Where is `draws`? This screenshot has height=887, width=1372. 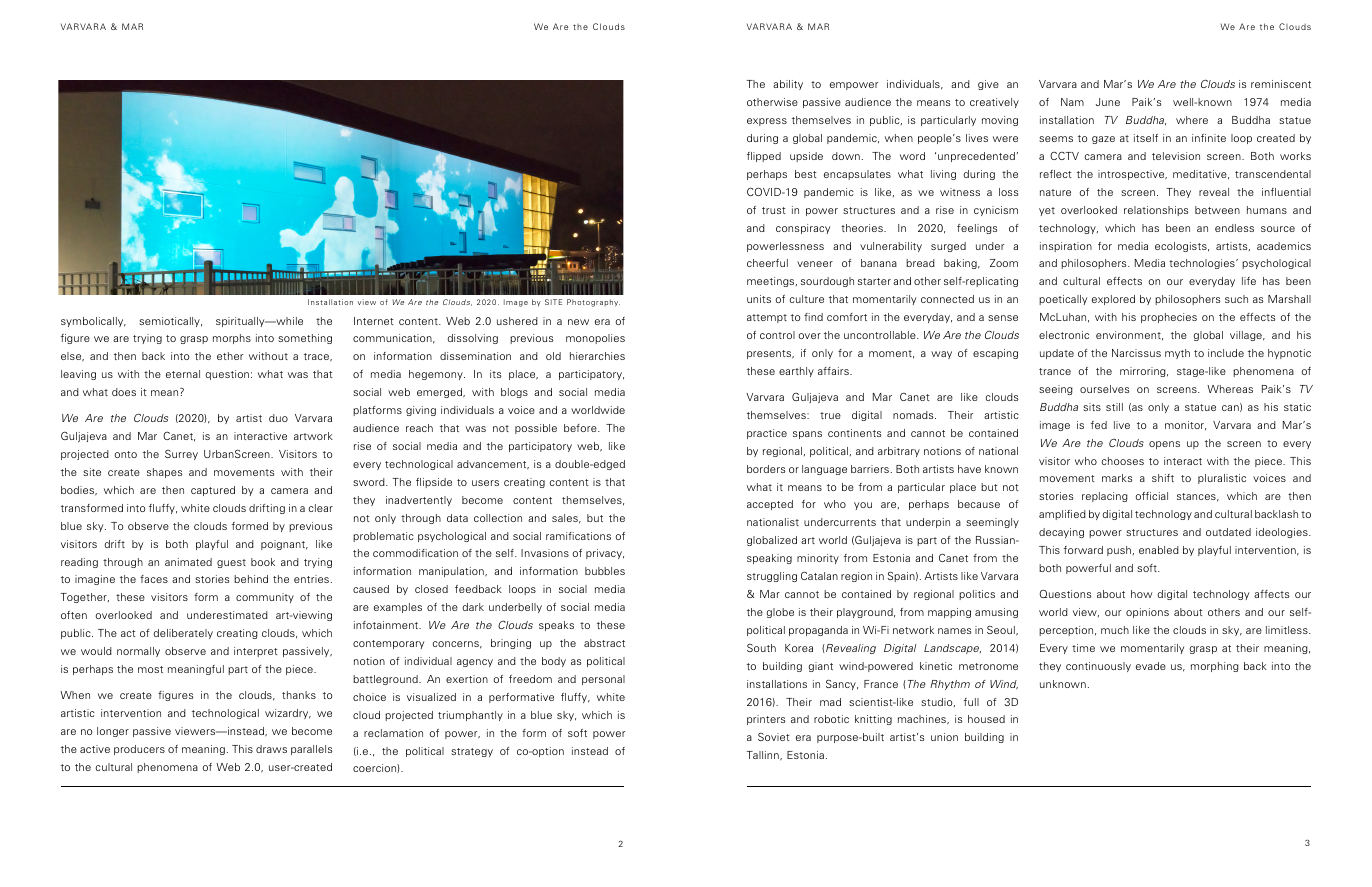 draws is located at coordinates (271, 749).
